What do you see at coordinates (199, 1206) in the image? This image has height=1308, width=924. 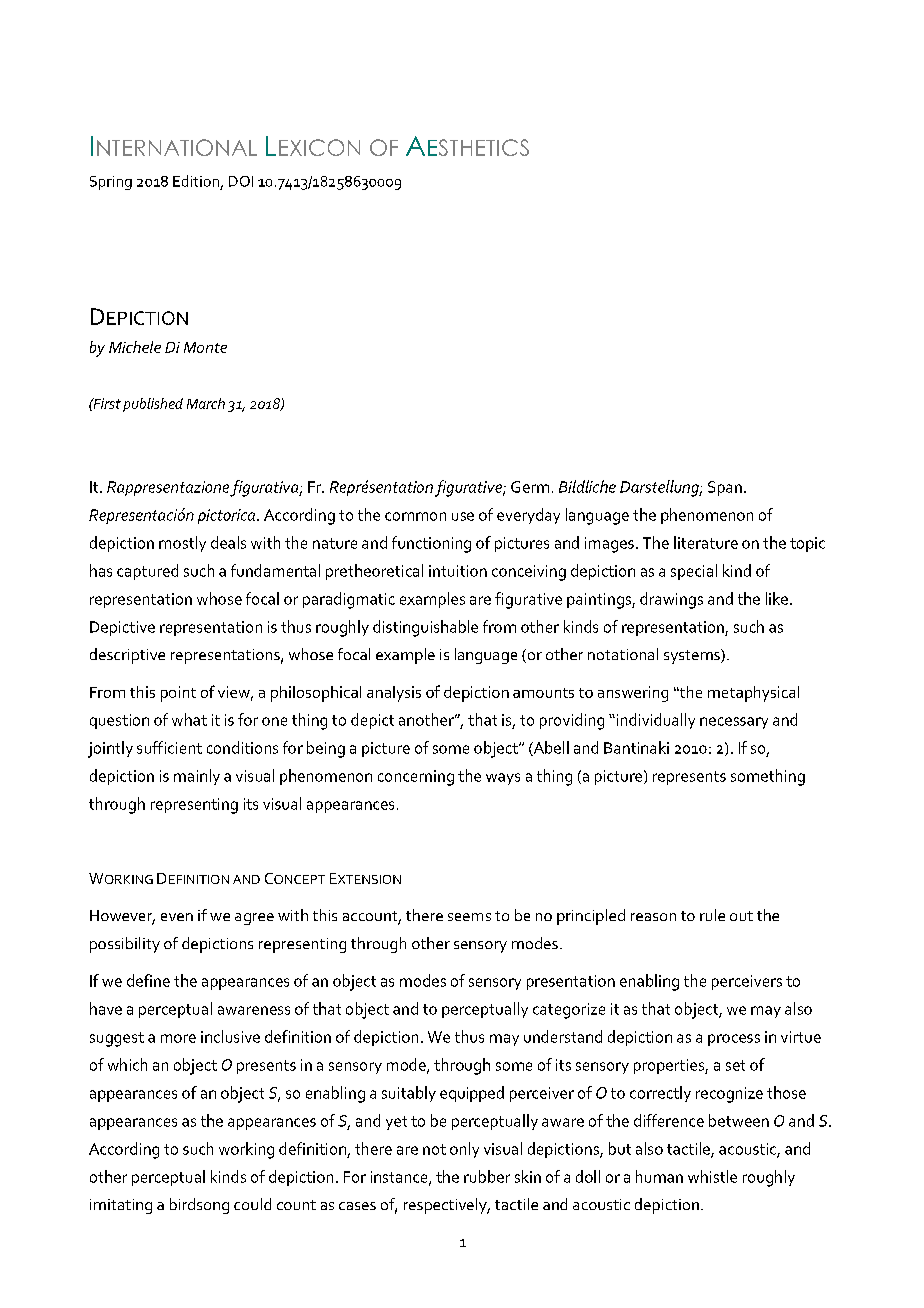 I see `birdsong` at bounding box center [199, 1206].
